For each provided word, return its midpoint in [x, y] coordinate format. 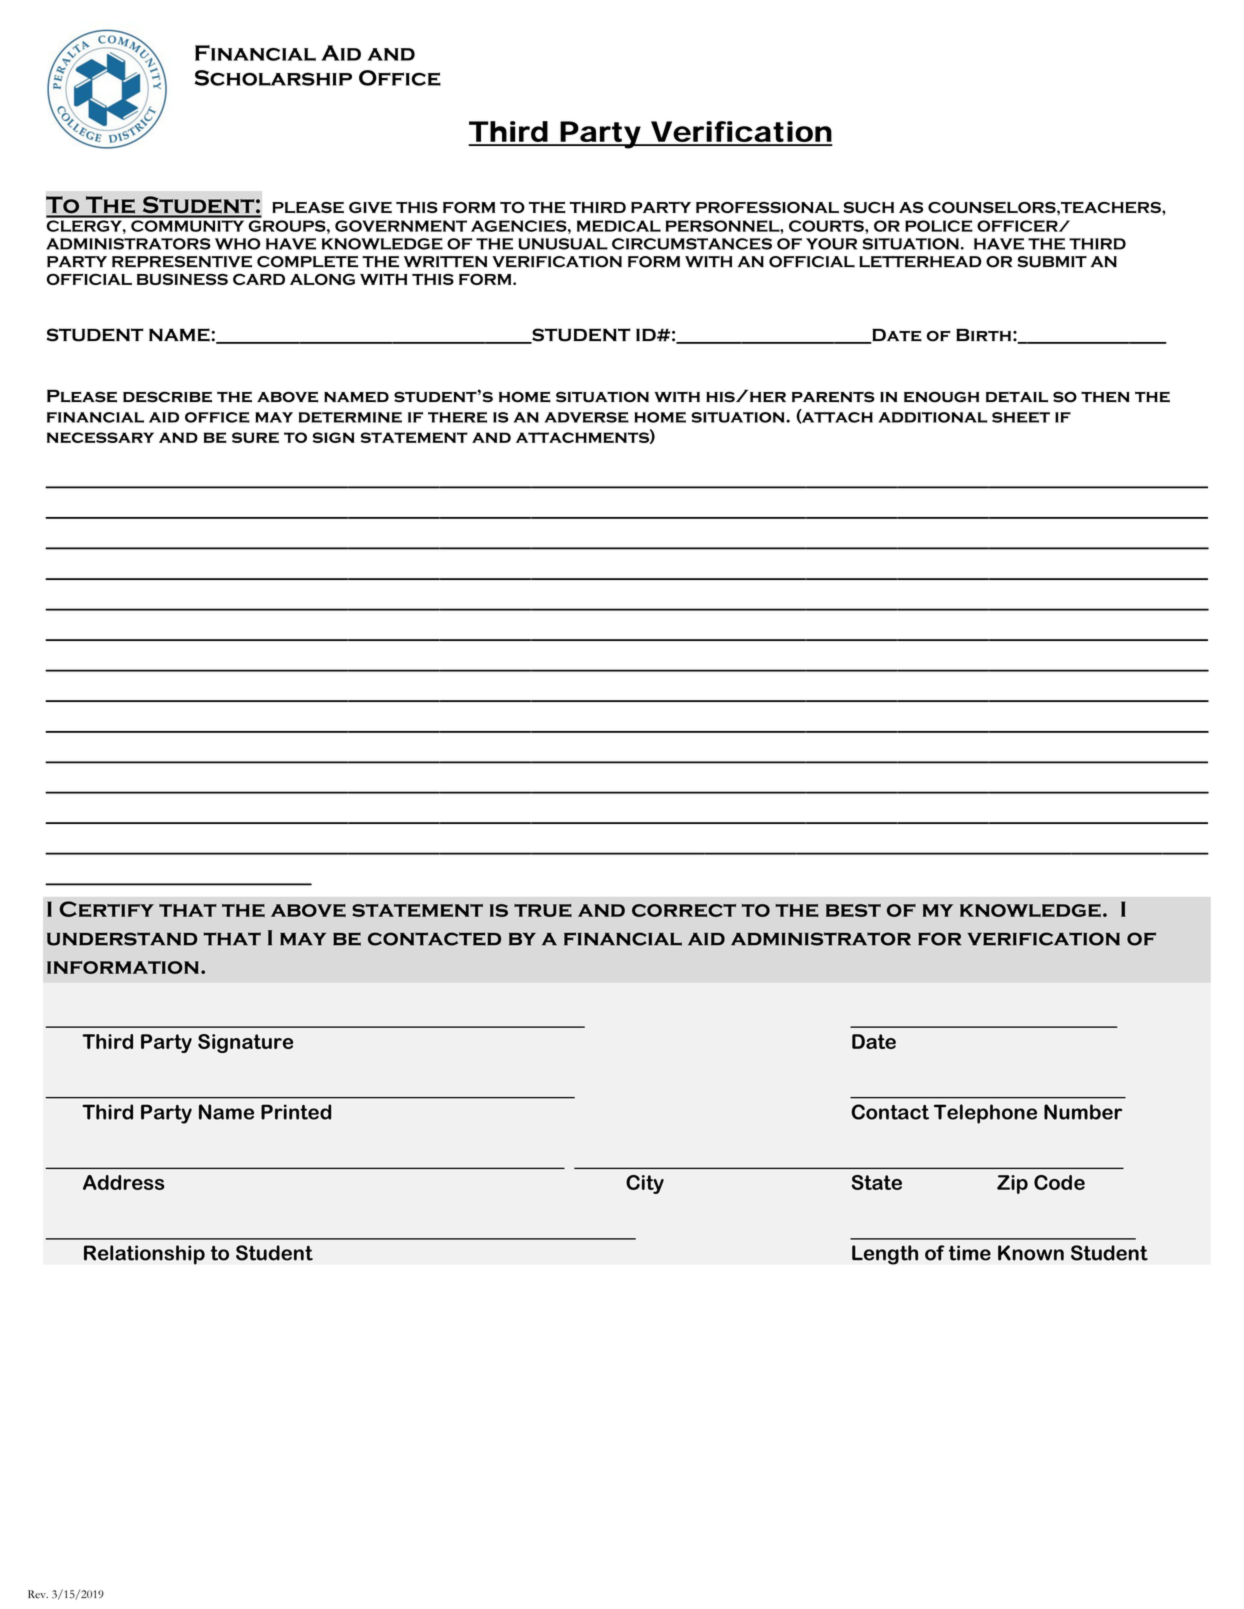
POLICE [939, 226]
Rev [38, 1594]
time [970, 1253]
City [645, 1184]
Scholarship [273, 78]
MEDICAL [619, 226]
